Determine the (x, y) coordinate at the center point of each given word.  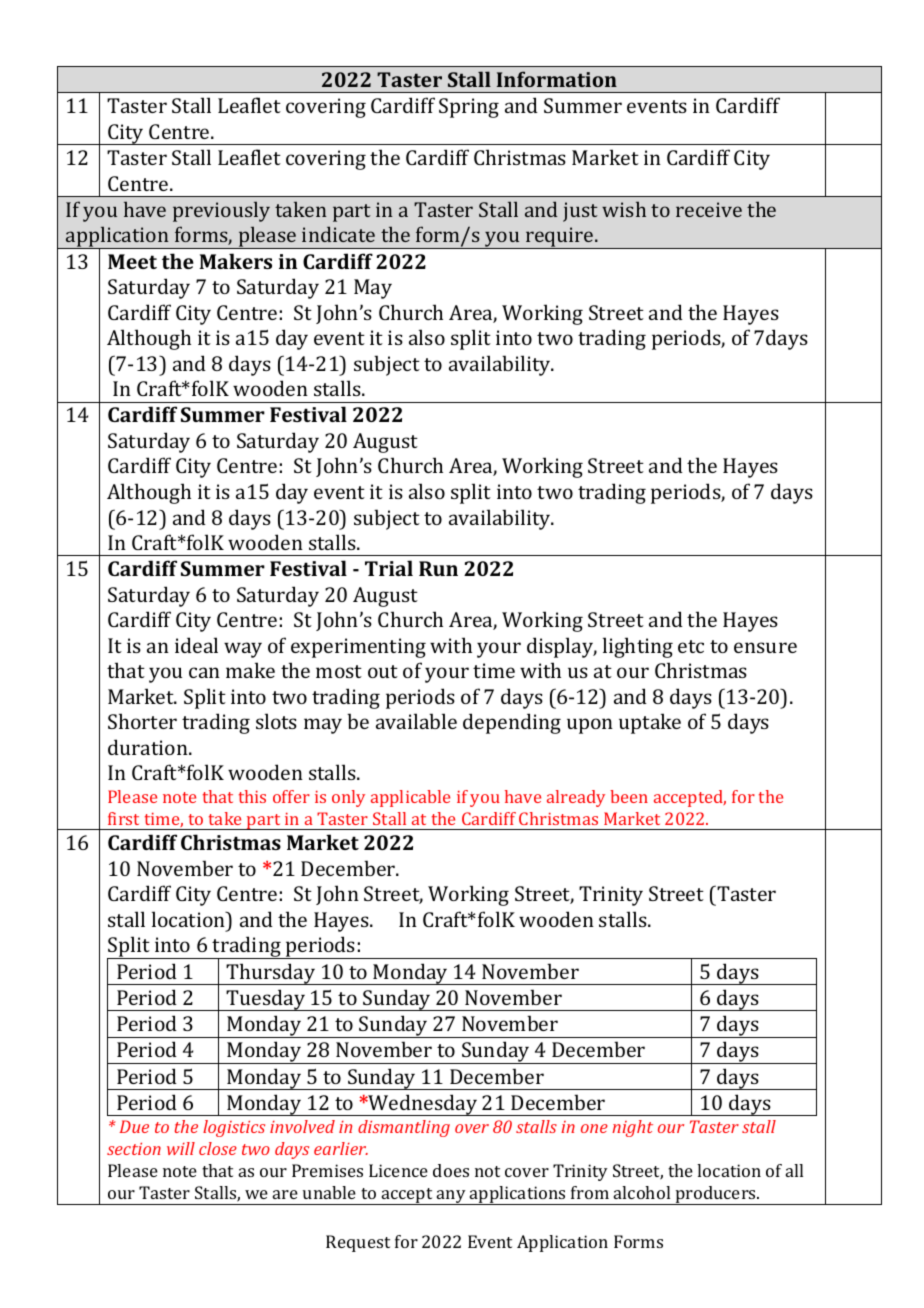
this (252, 796)
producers (715, 1195)
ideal (196, 645)
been (629, 796)
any (451, 1197)
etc (691, 646)
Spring (469, 108)
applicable (410, 798)
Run (438, 568)
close (218, 1148)
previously (221, 212)
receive (709, 209)
